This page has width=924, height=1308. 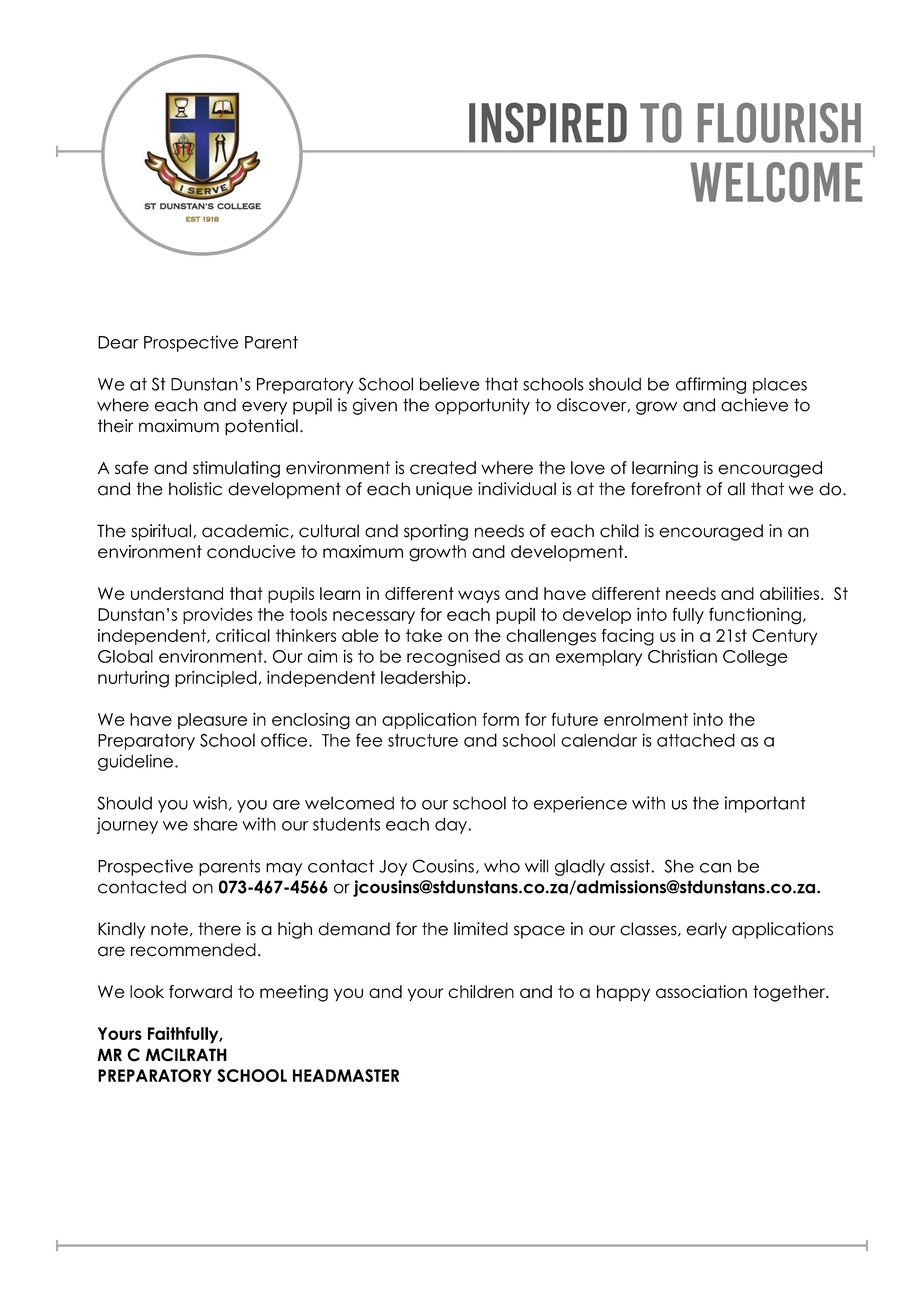 What do you see at coordinates (450, 384) in the page?
I see `believe` at bounding box center [450, 384].
